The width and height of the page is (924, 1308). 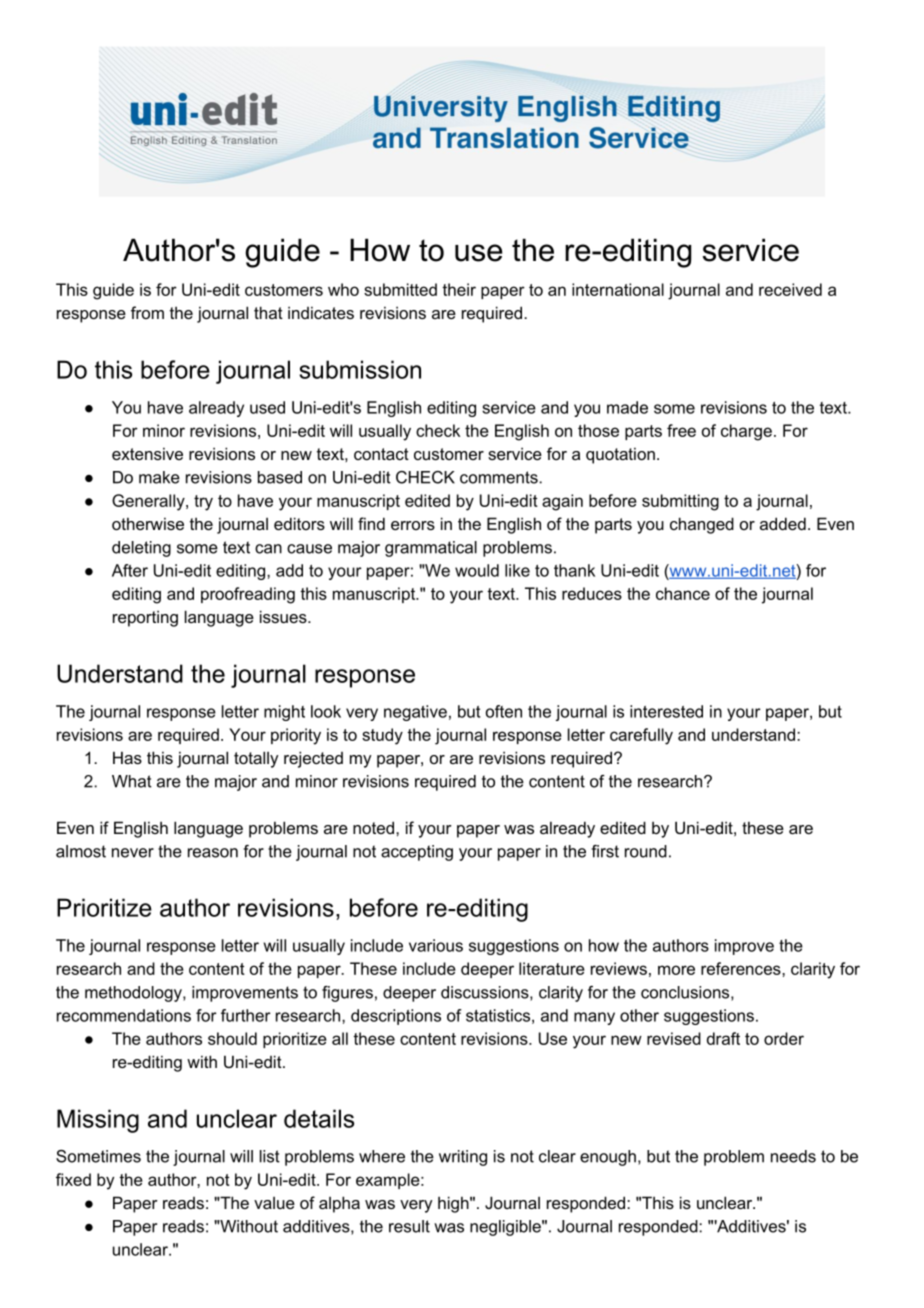 What do you see at coordinates (790, 289) in the page?
I see `received` at bounding box center [790, 289].
